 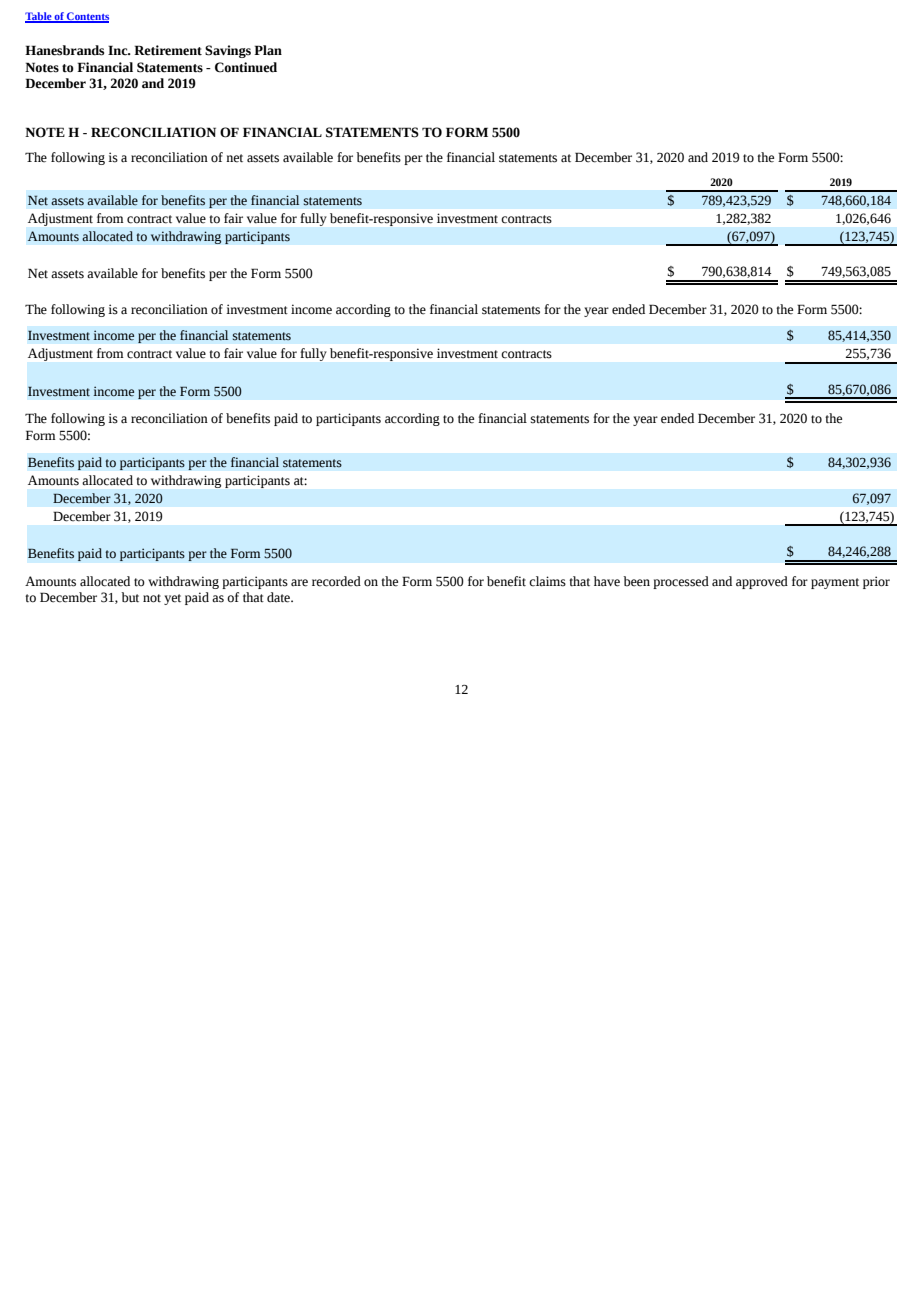 What do you see at coordinates (228, 51) in the screenshot?
I see `Savings` at bounding box center [228, 51].
